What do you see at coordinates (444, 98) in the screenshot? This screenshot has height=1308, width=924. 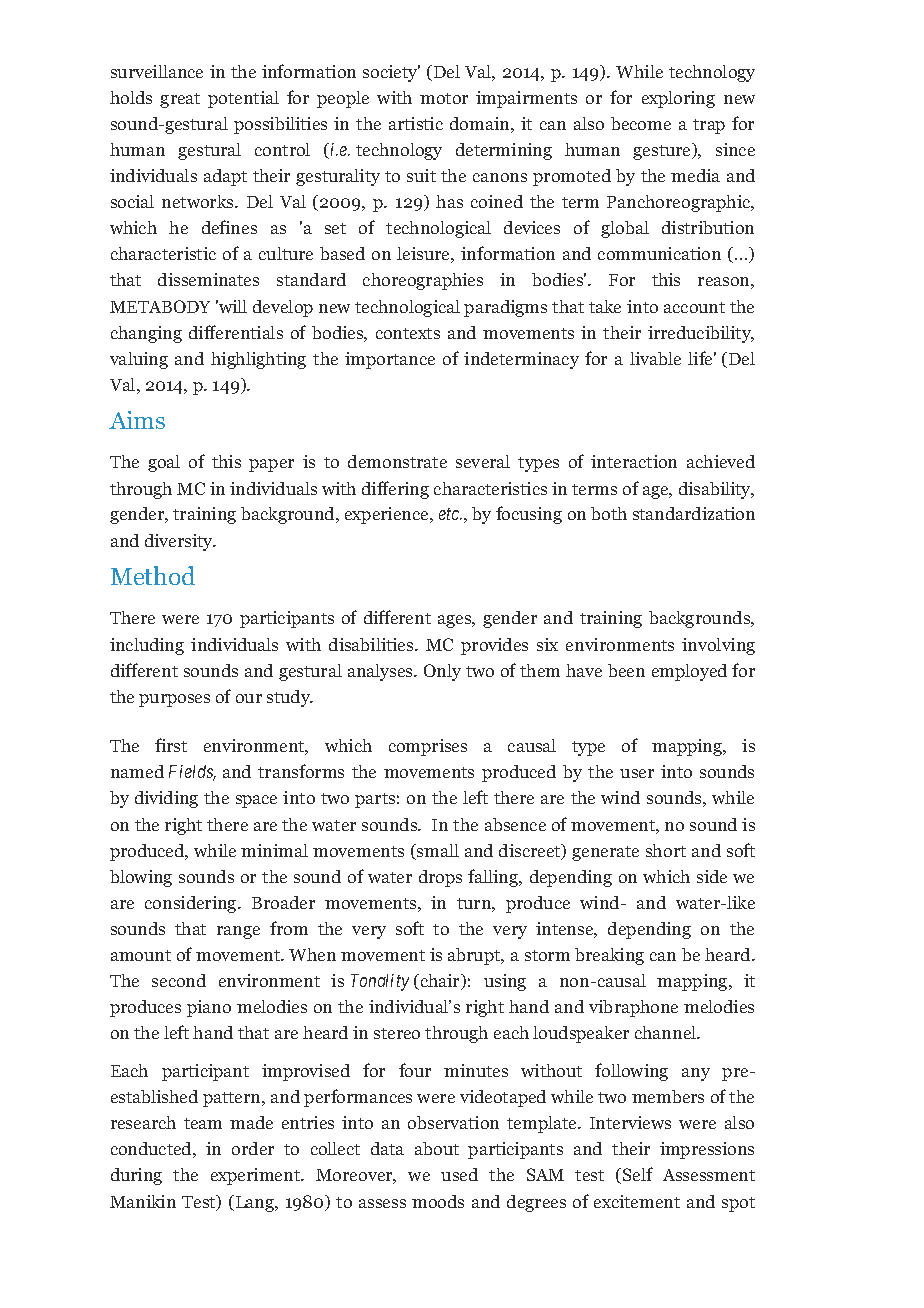 I see `motor` at bounding box center [444, 98].
